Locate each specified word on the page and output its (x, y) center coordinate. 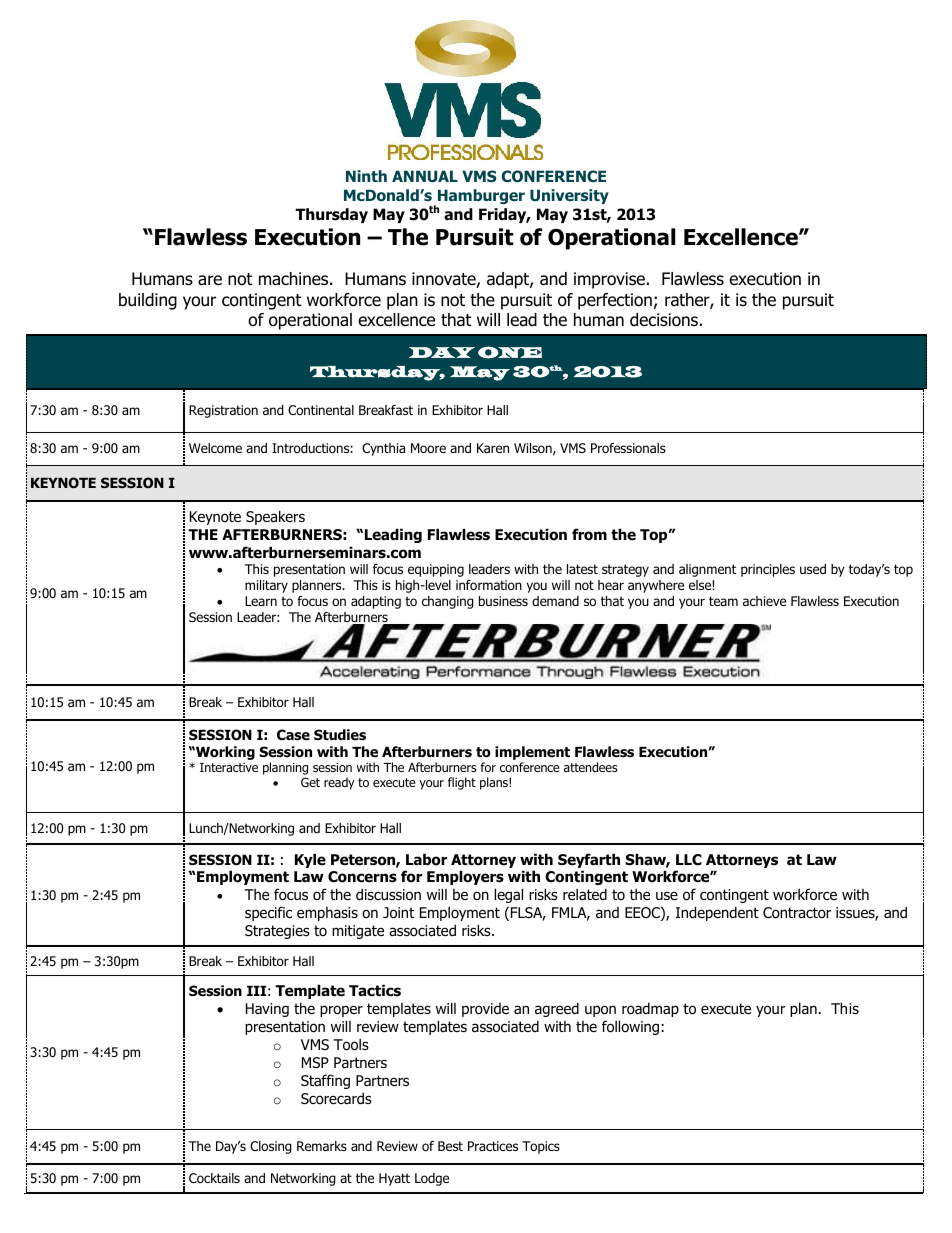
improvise (609, 280)
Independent (717, 913)
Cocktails (214, 1178)
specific (268, 913)
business (503, 601)
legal (508, 895)
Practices (493, 1146)
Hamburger (481, 196)
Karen (493, 448)
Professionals (628, 448)
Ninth (366, 176)
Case (293, 735)
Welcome (215, 448)
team (723, 601)
